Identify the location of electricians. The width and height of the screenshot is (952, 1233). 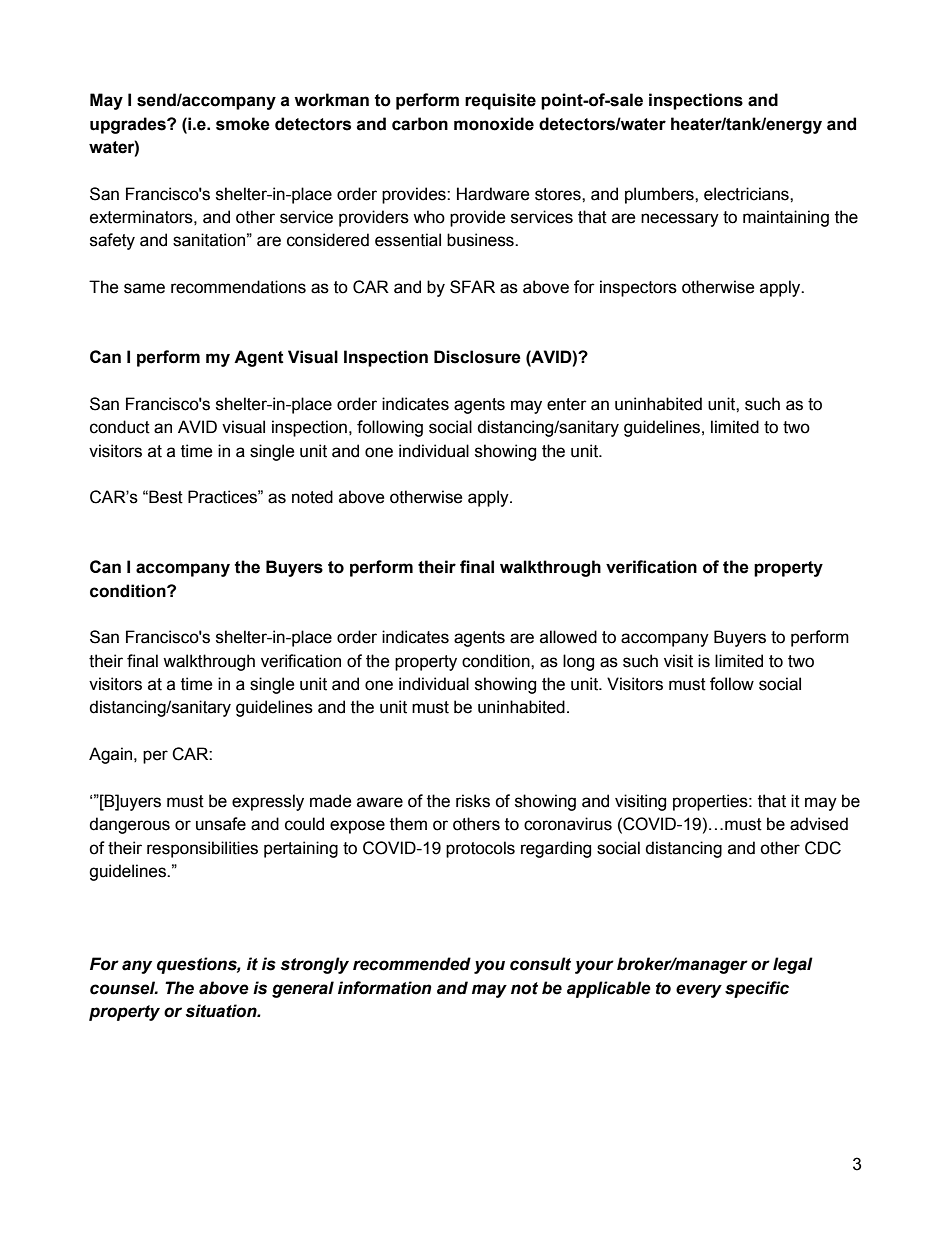
(747, 194).
